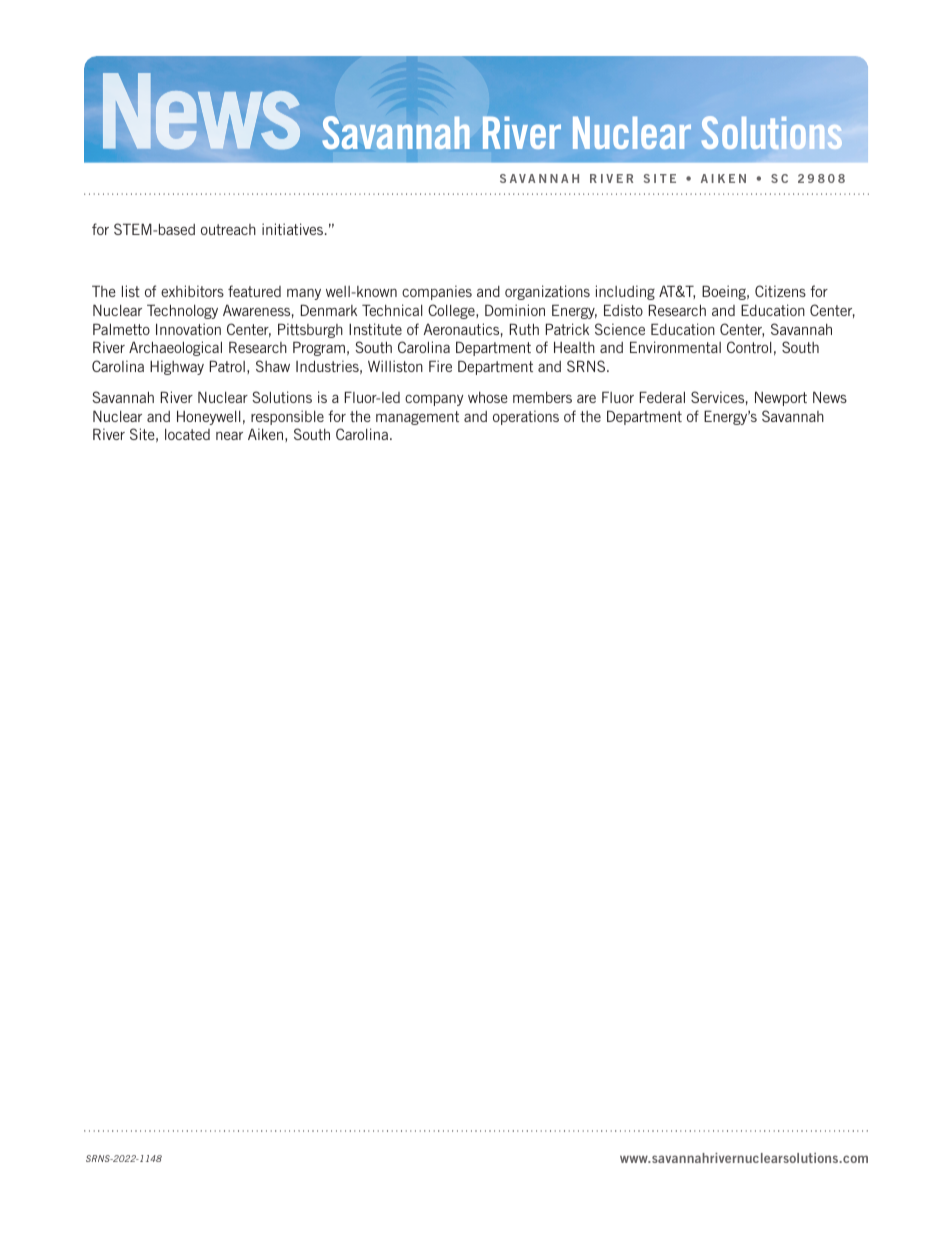 This page has width=952, height=1233. What do you see at coordinates (187, 434) in the page?
I see `located` at bounding box center [187, 434].
